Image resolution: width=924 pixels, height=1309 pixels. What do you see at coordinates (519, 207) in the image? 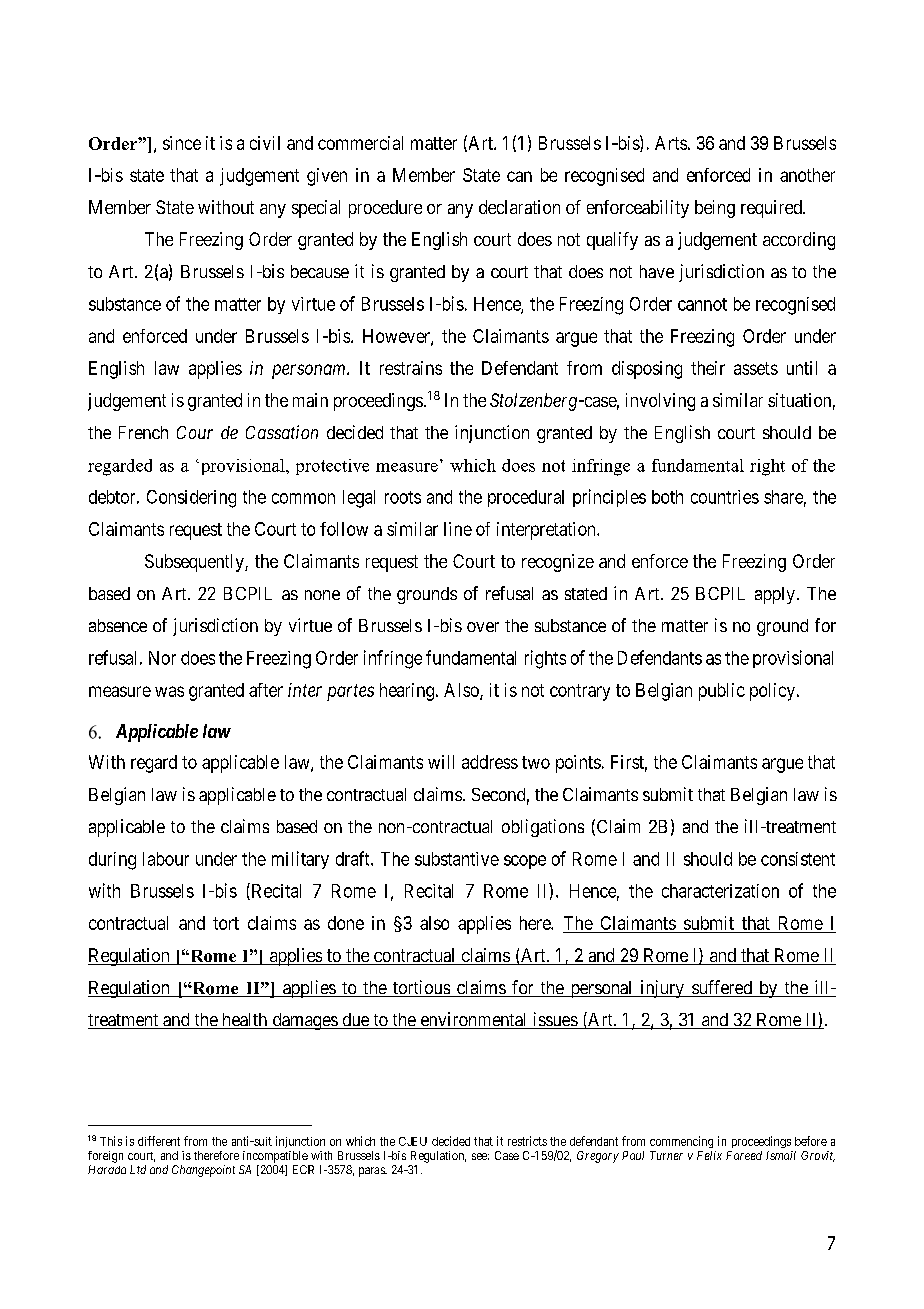
I see `declaration` at bounding box center [519, 207].
